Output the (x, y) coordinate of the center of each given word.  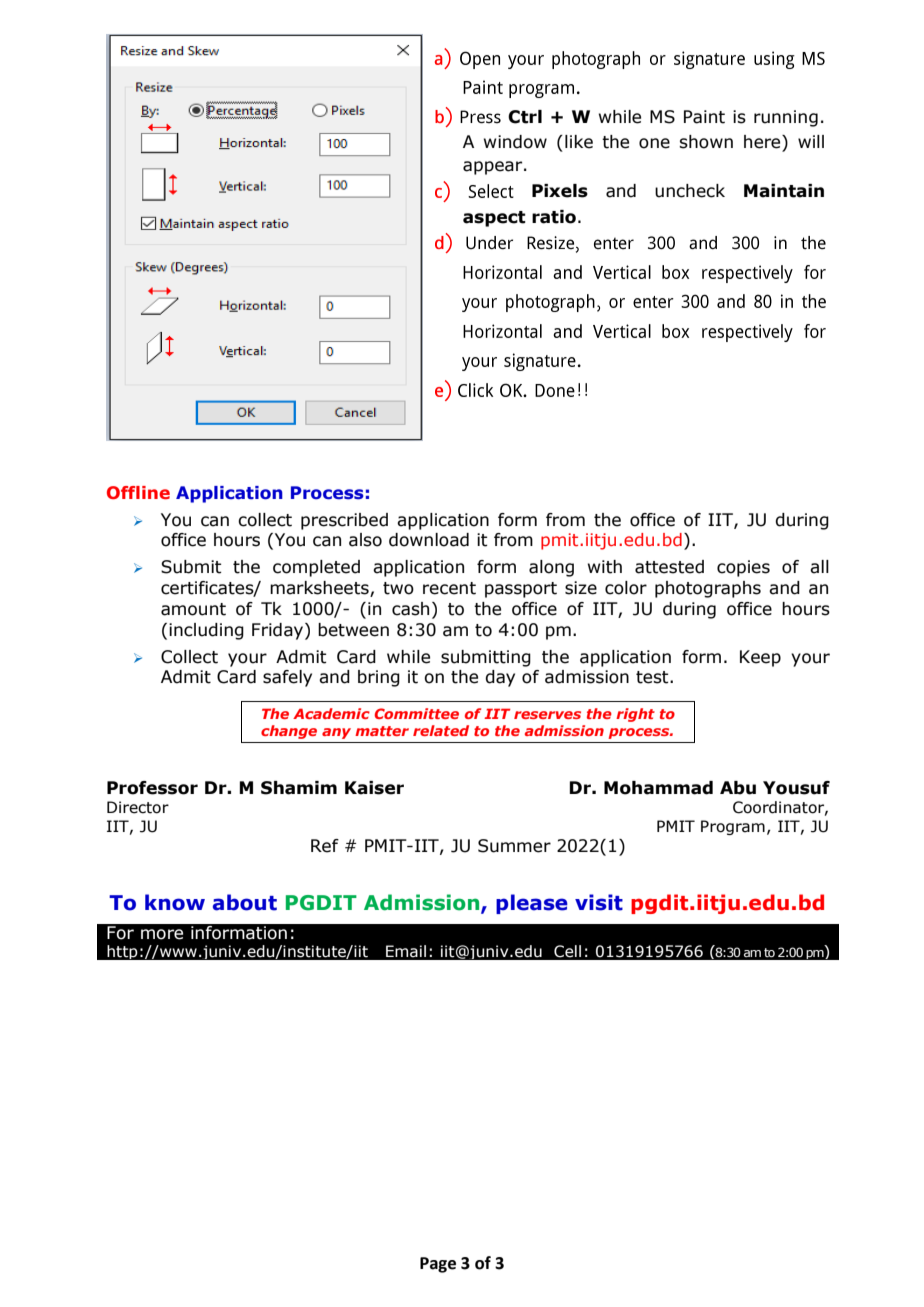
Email (406, 951)
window (515, 142)
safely (287, 678)
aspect (494, 219)
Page (438, 1265)
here (763, 142)
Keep (760, 658)
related (441, 730)
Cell (567, 951)
